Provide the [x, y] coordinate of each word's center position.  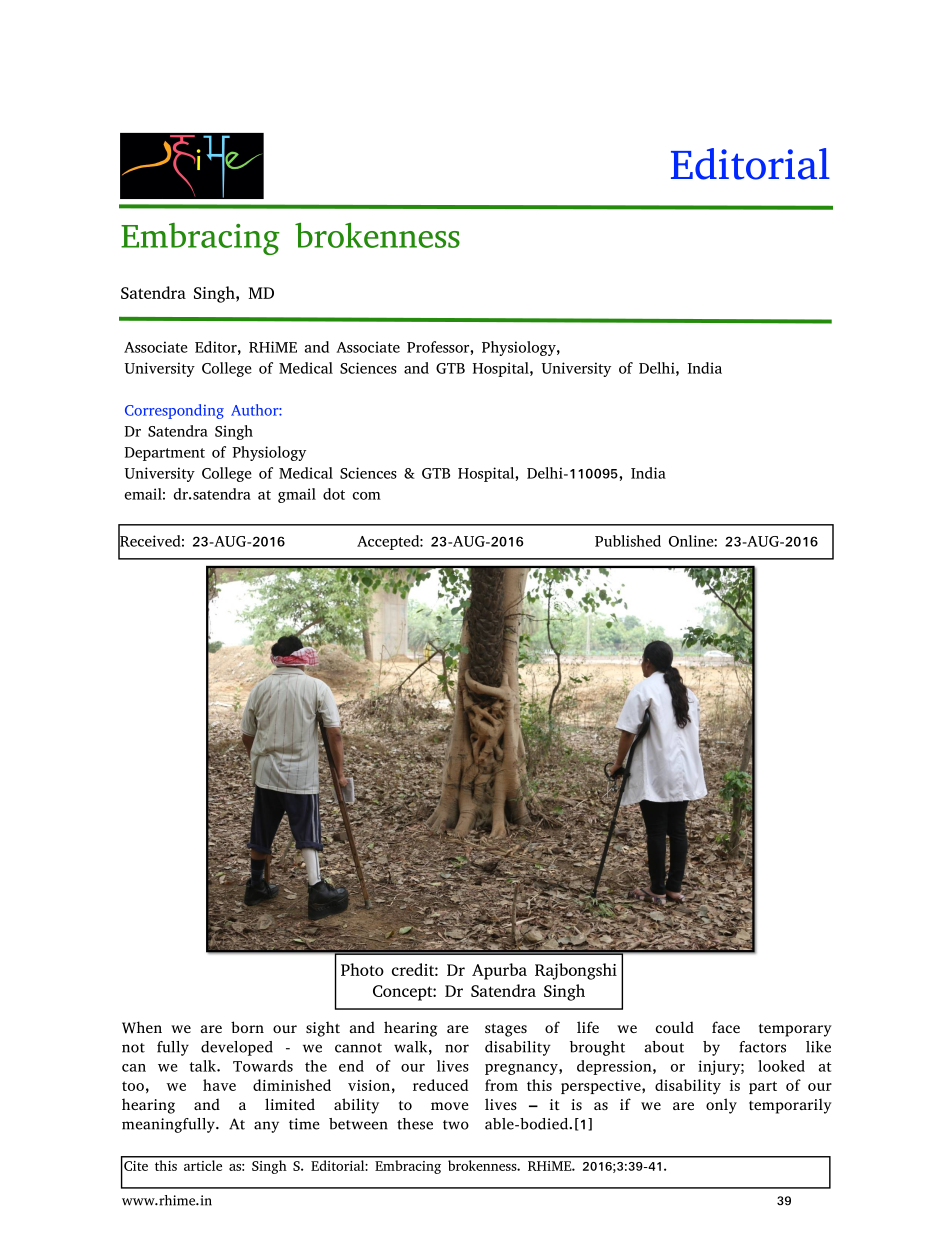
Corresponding [174, 411]
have [219, 1085]
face [726, 1027]
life [588, 1027]
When [142, 1027]
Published [628, 541]
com [367, 496]
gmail [297, 495]
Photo [362, 969]
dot [334, 494]
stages [506, 1030]
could [675, 1027]
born [247, 1027]
